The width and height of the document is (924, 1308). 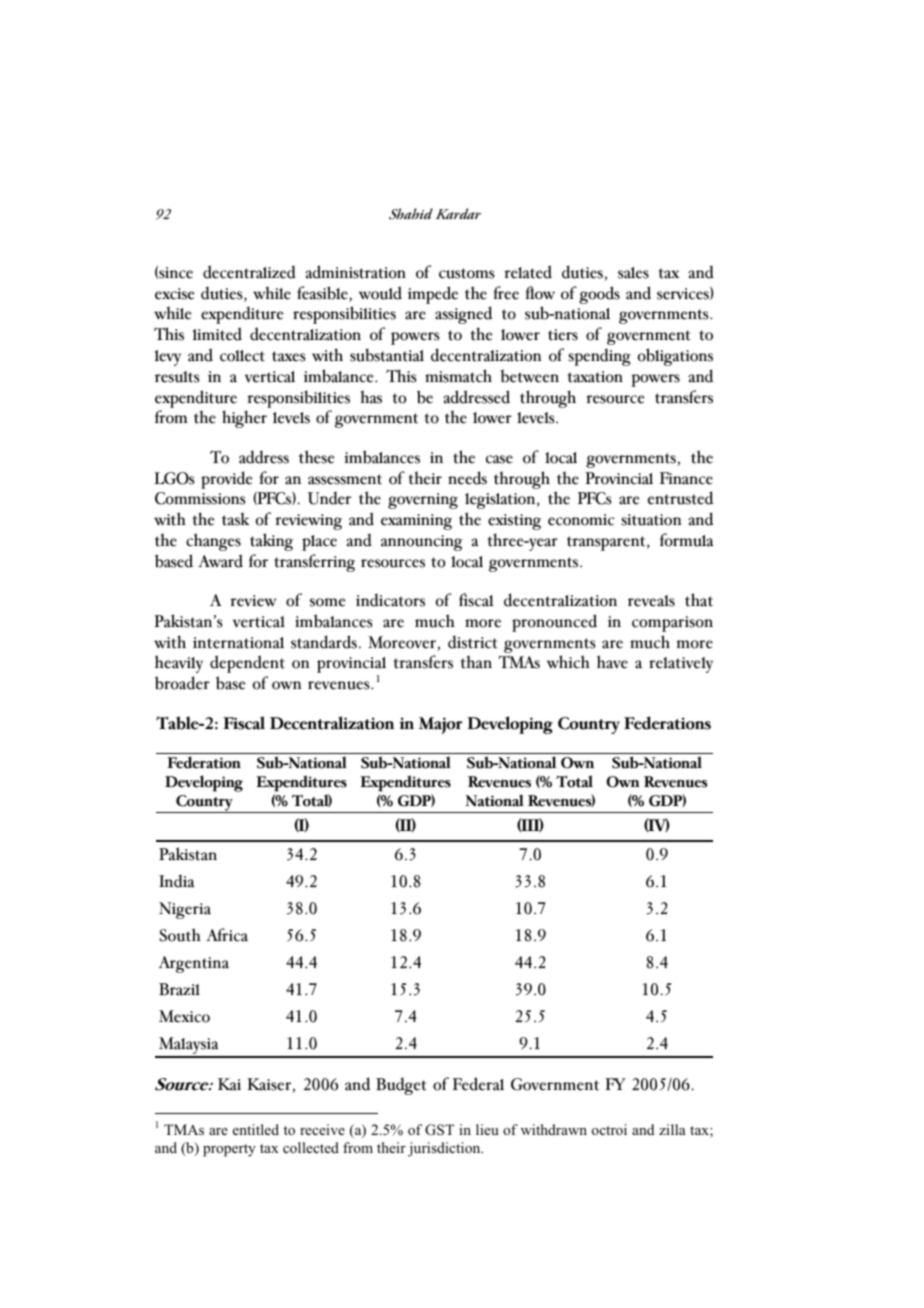 What do you see at coordinates (256, 1129) in the document?
I see `entitled` at bounding box center [256, 1129].
